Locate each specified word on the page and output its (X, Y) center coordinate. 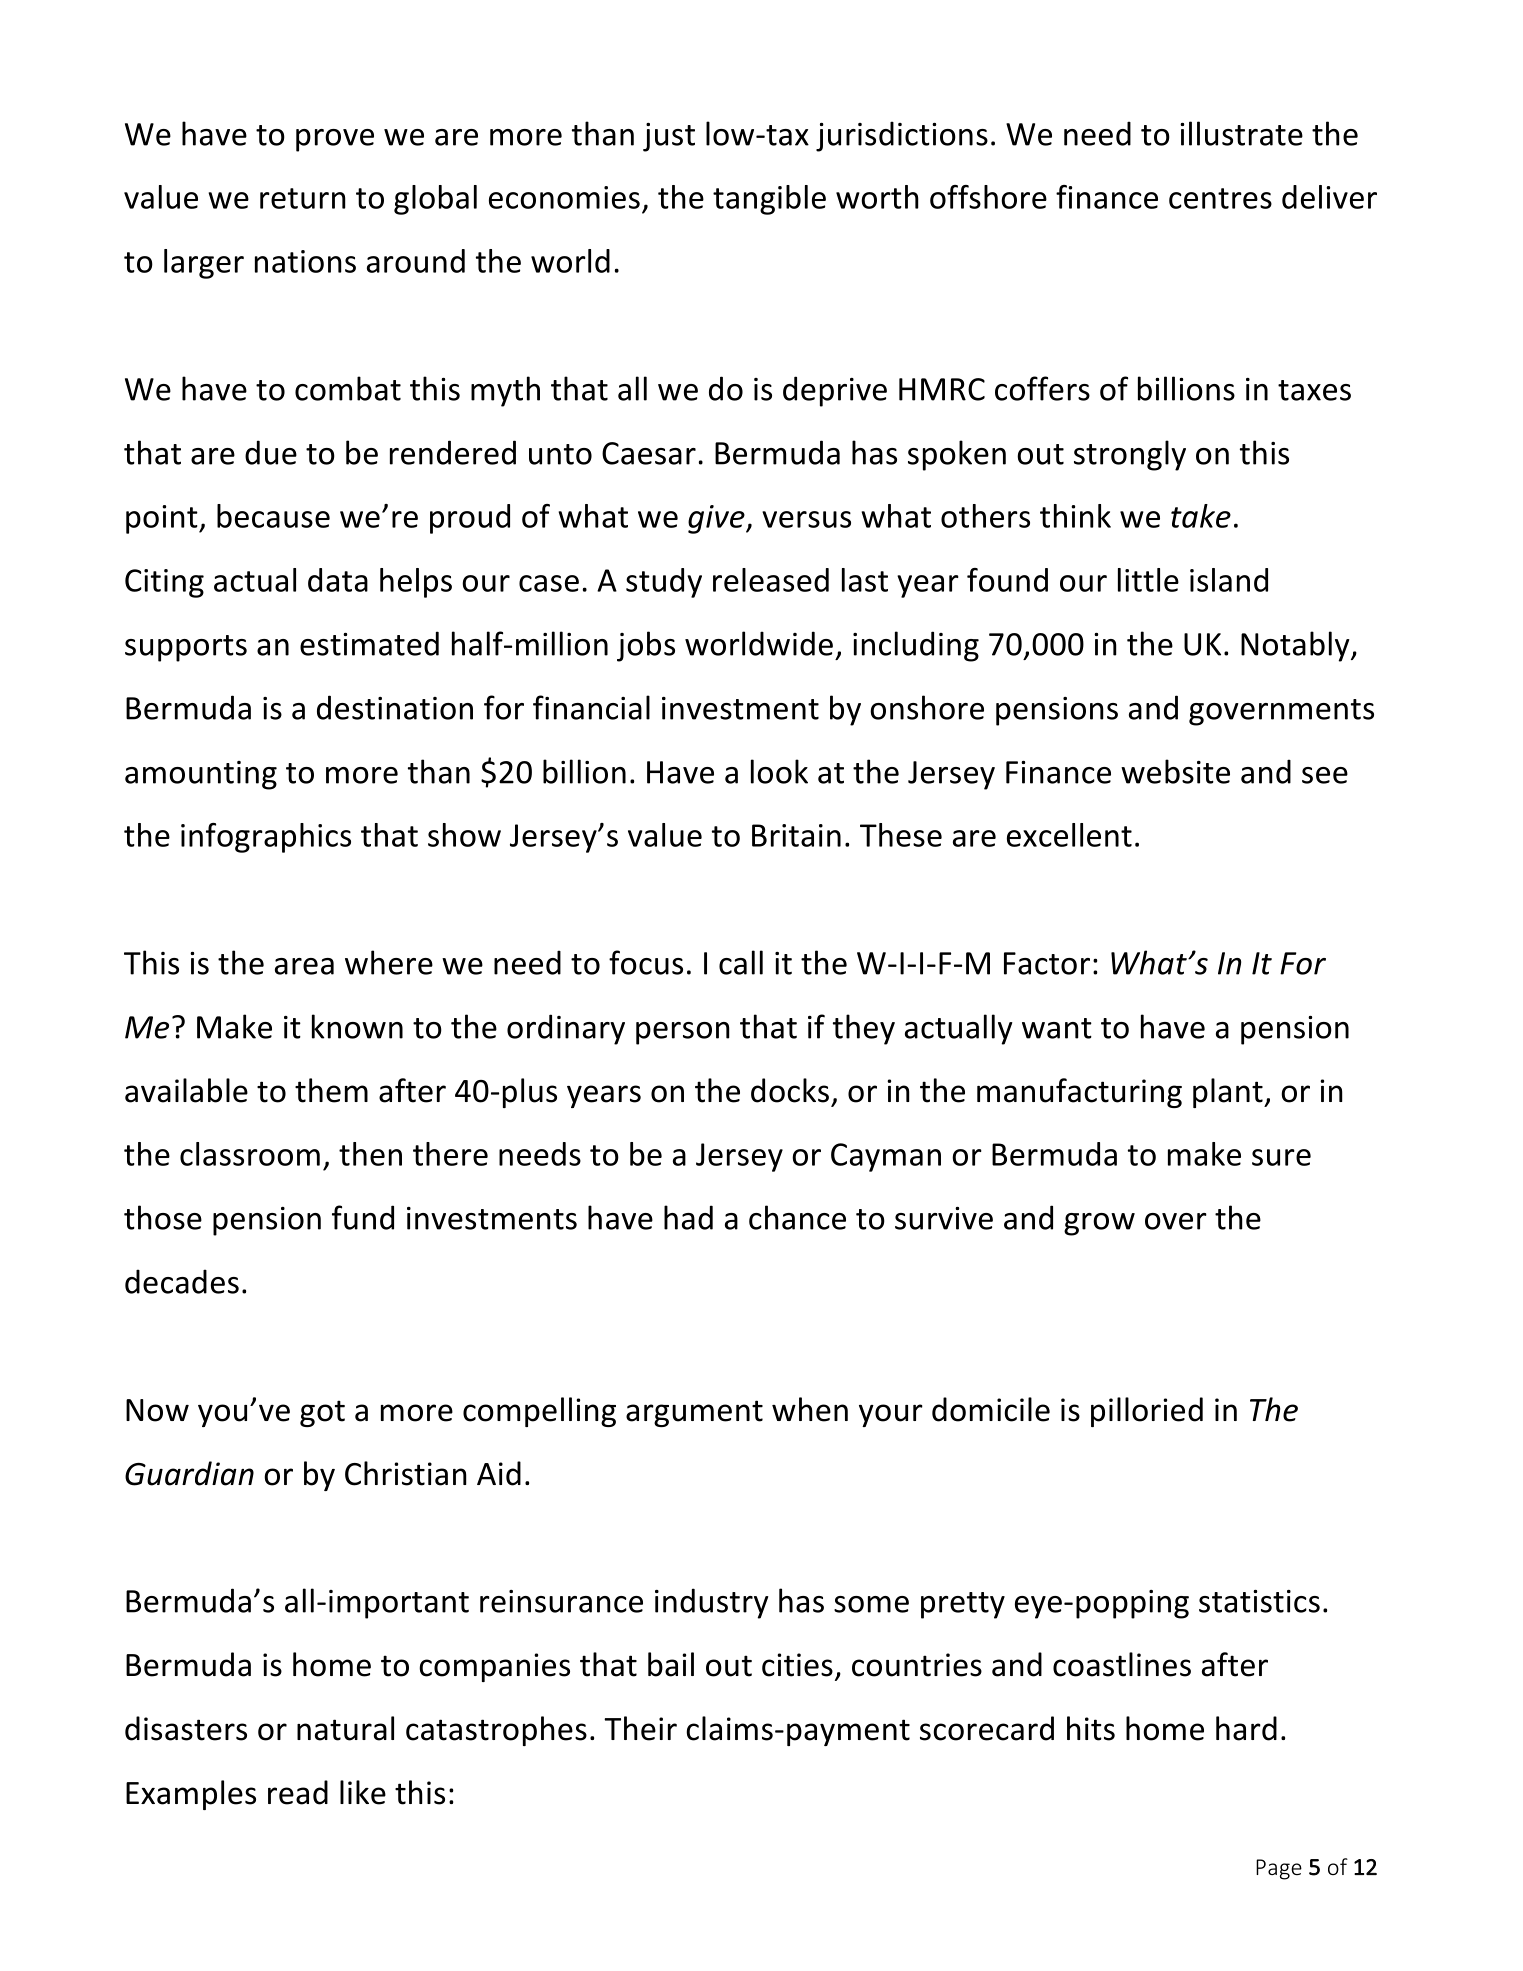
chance (797, 1217)
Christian (406, 1473)
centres (1220, 198)
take (1201, 516)
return (303, 198)
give (717, 519)
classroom (250, 1154)
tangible (769, 200)
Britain (796, 835)
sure (1281, 1157)
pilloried (1147, 1412)
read (298, 1792)
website (1175, 771)
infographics (266, 838)
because (273, 516)
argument (694, 1413)
